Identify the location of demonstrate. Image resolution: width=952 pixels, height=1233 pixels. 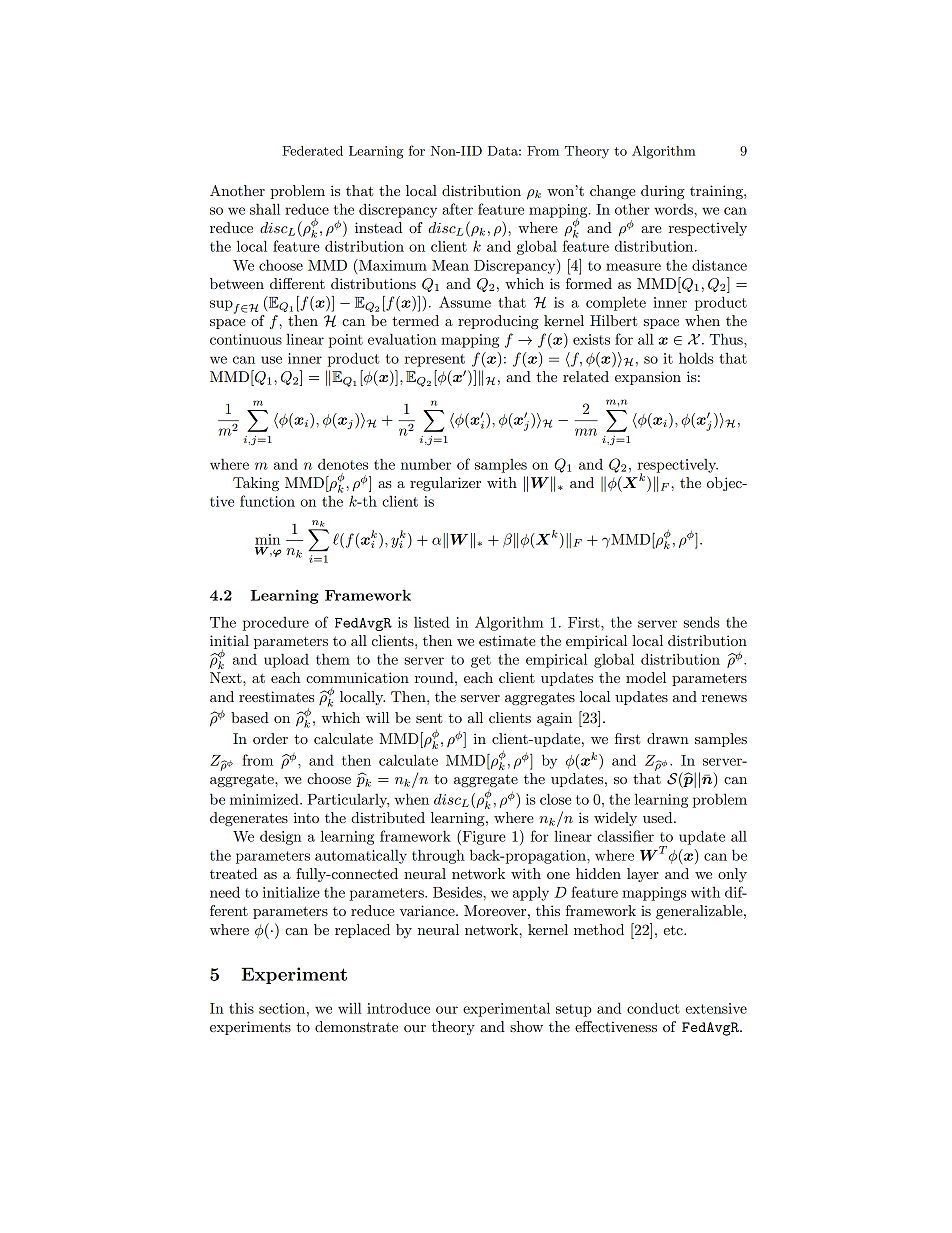
(356, 1026).
